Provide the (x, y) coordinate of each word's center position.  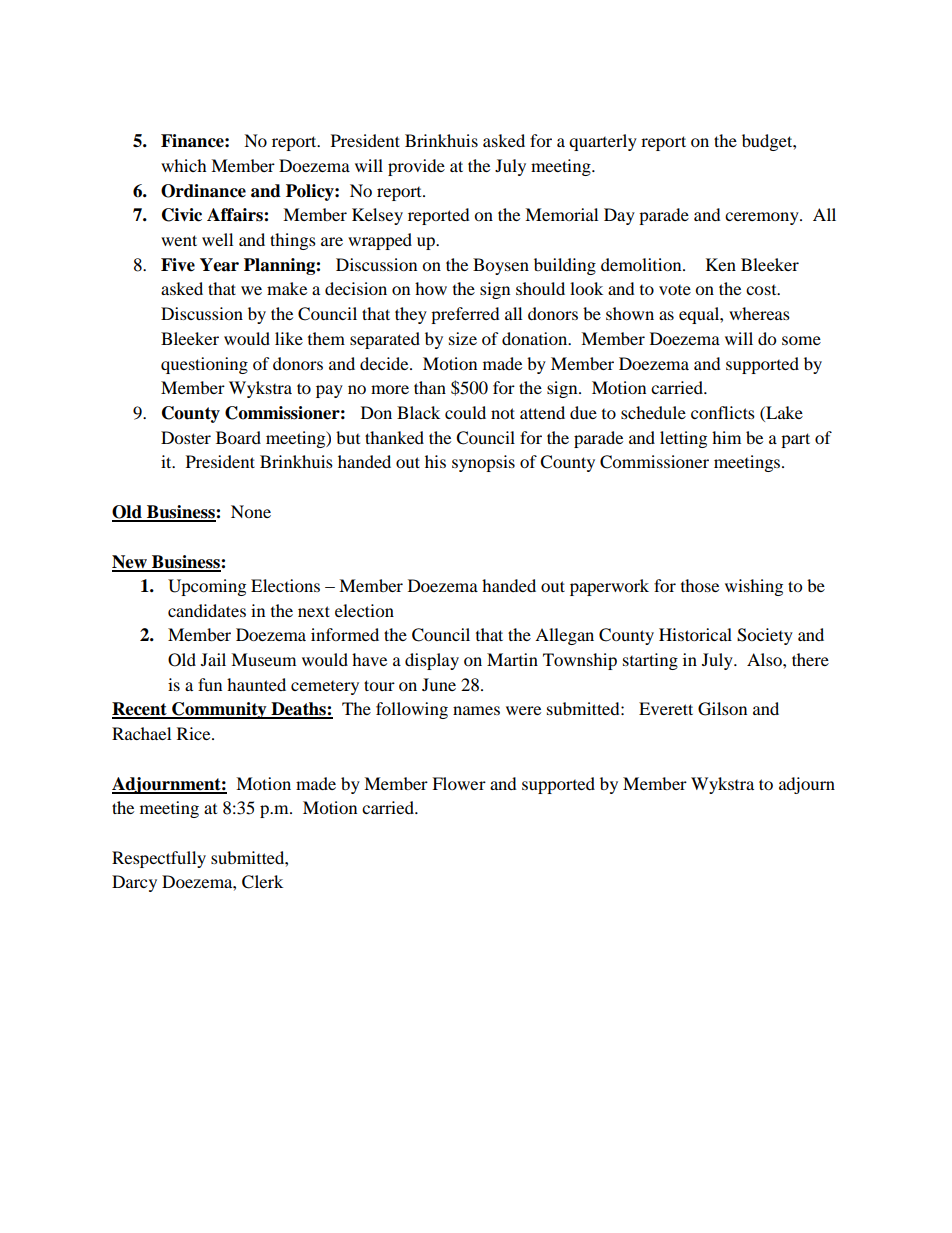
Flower (459, 783)
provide (416, 167)
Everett (666, 708)
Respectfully (159, 859)
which (184, 165)
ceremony (763, 218)
